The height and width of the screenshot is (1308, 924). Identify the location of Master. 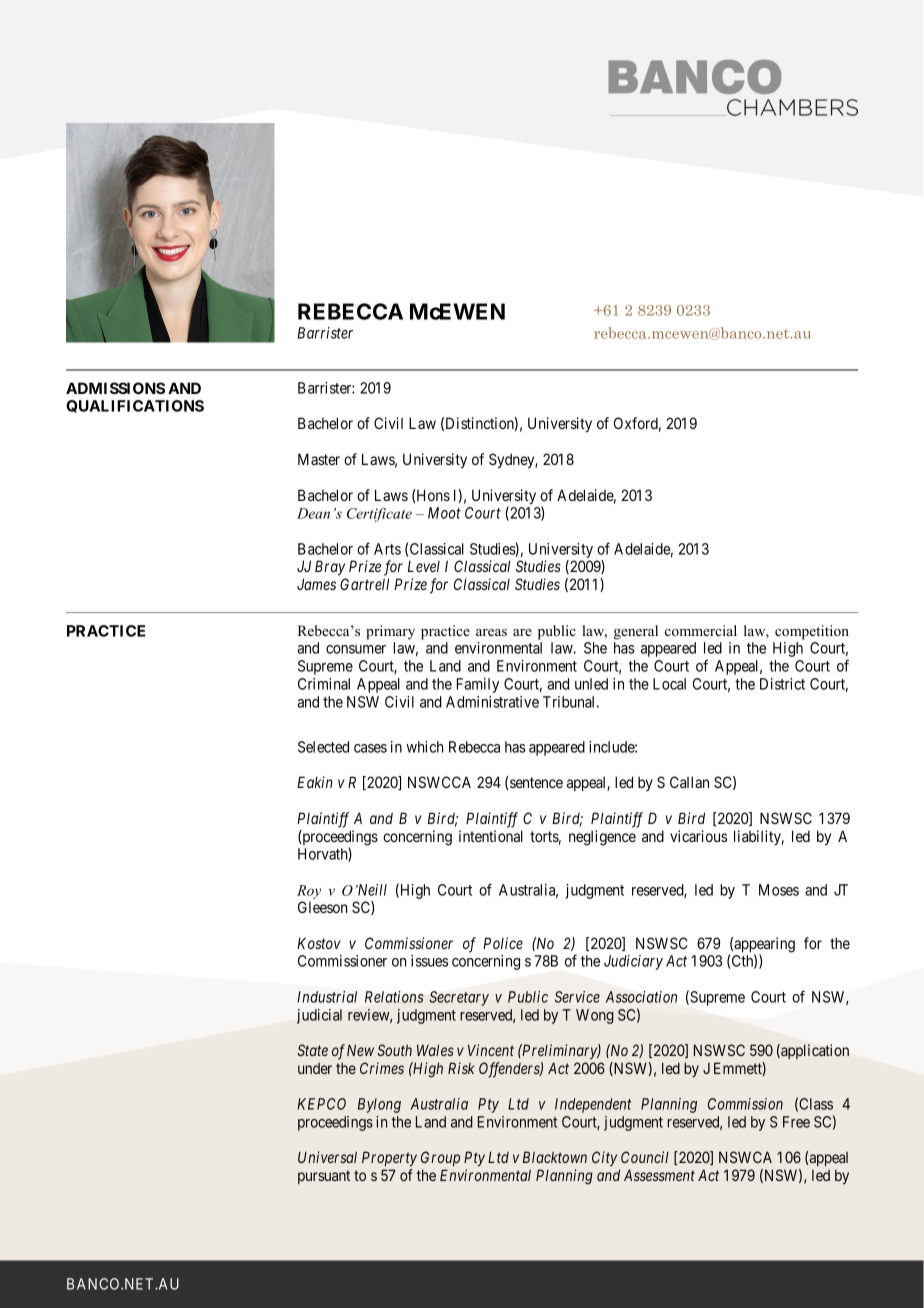
(319, 459).
